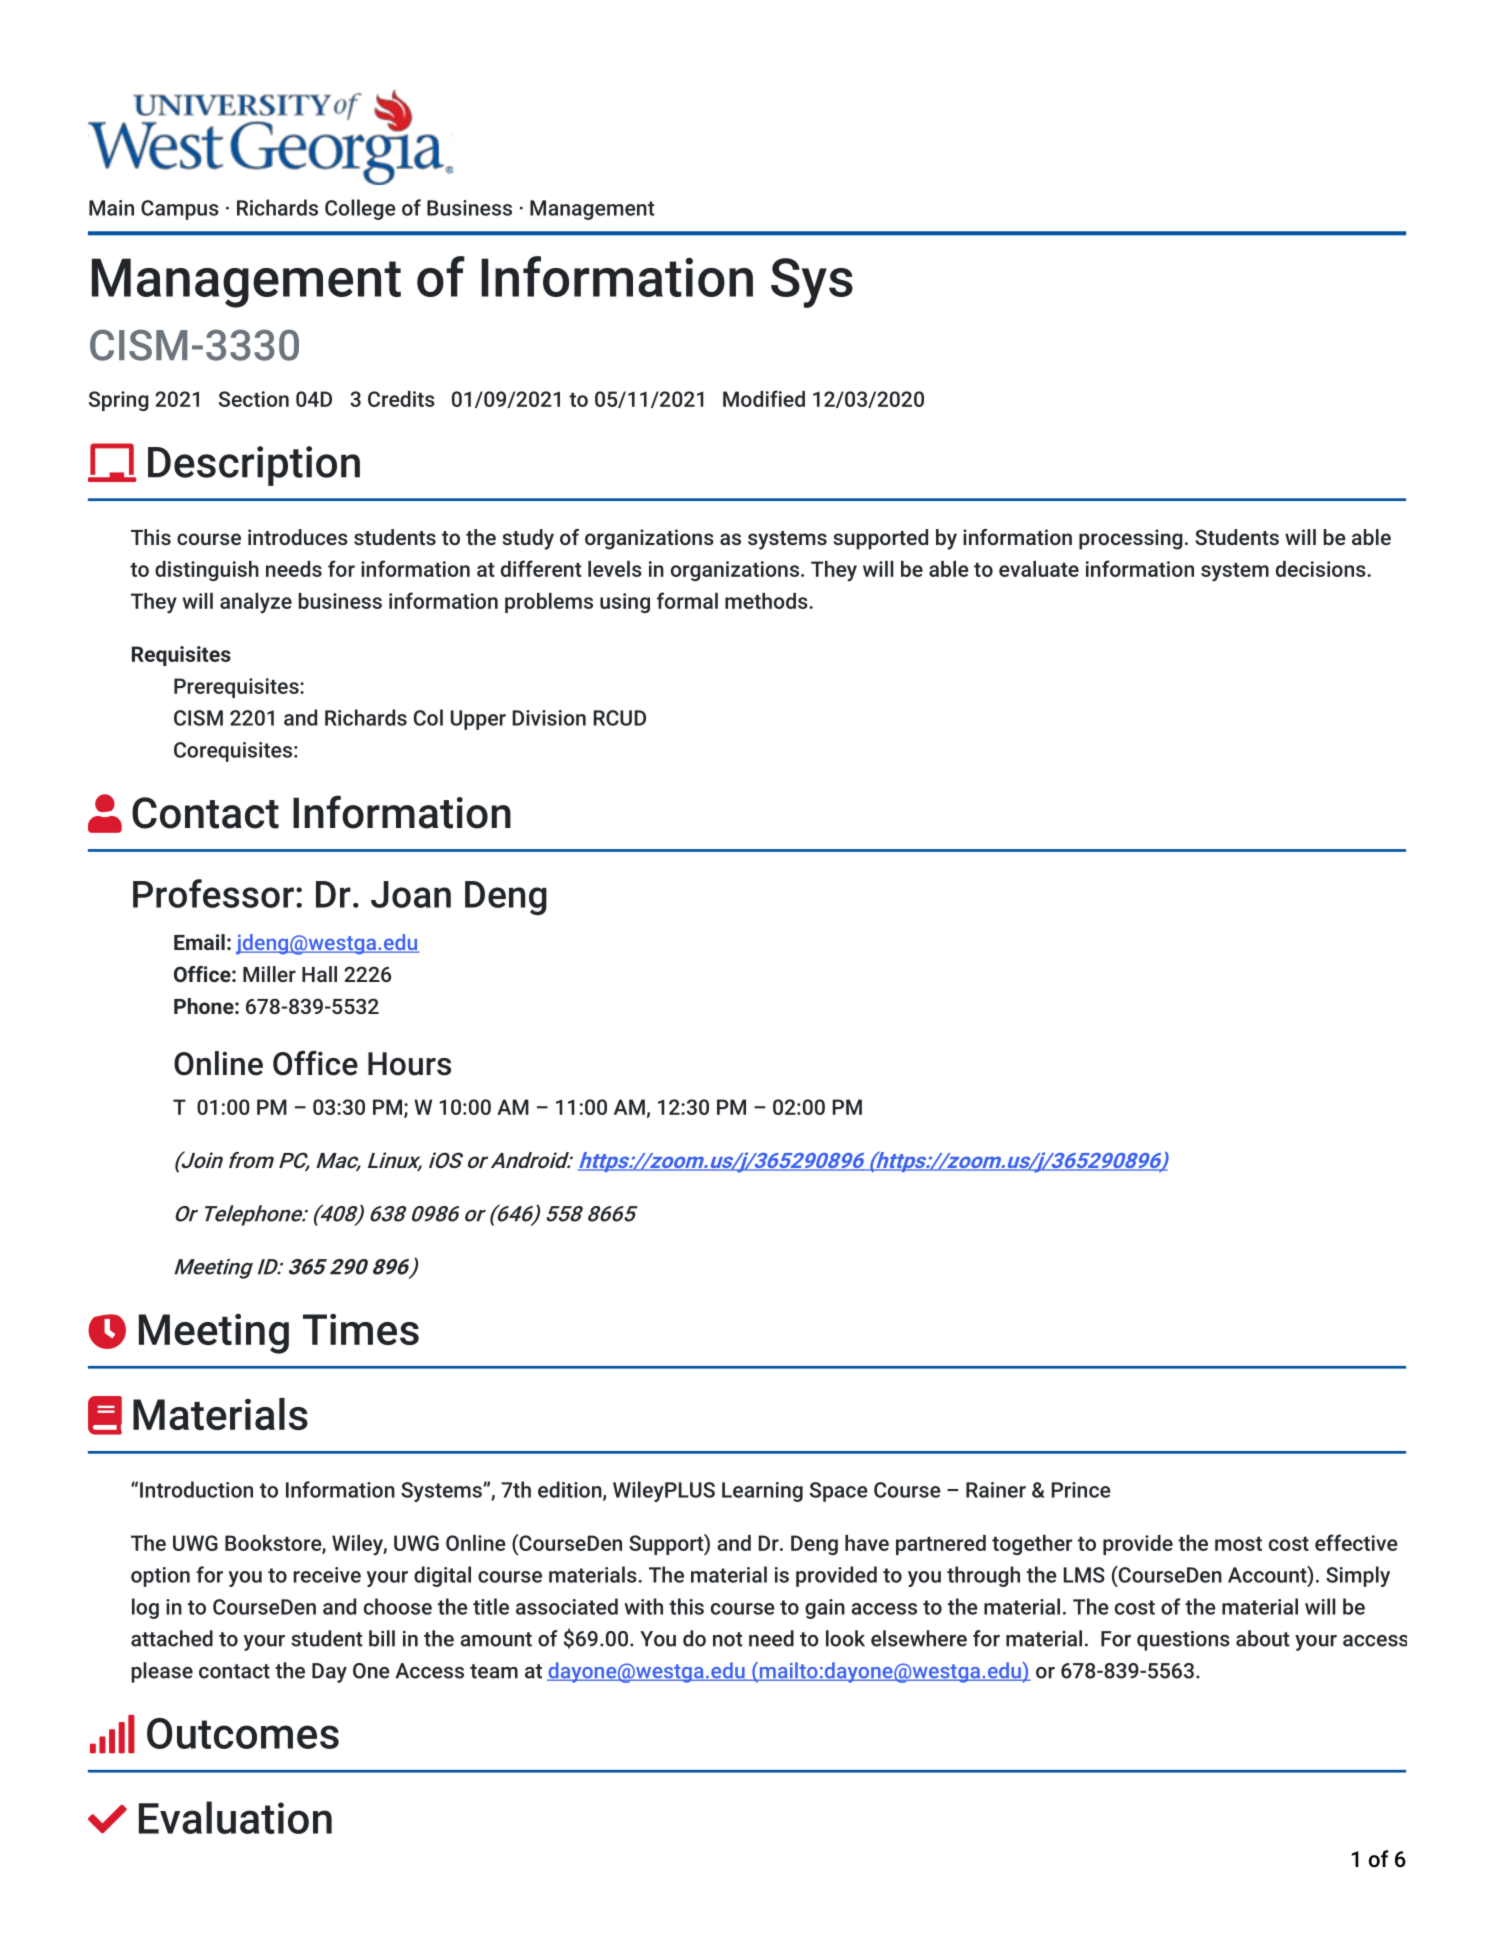  I want to click on decisions, so click(1322, 569).
